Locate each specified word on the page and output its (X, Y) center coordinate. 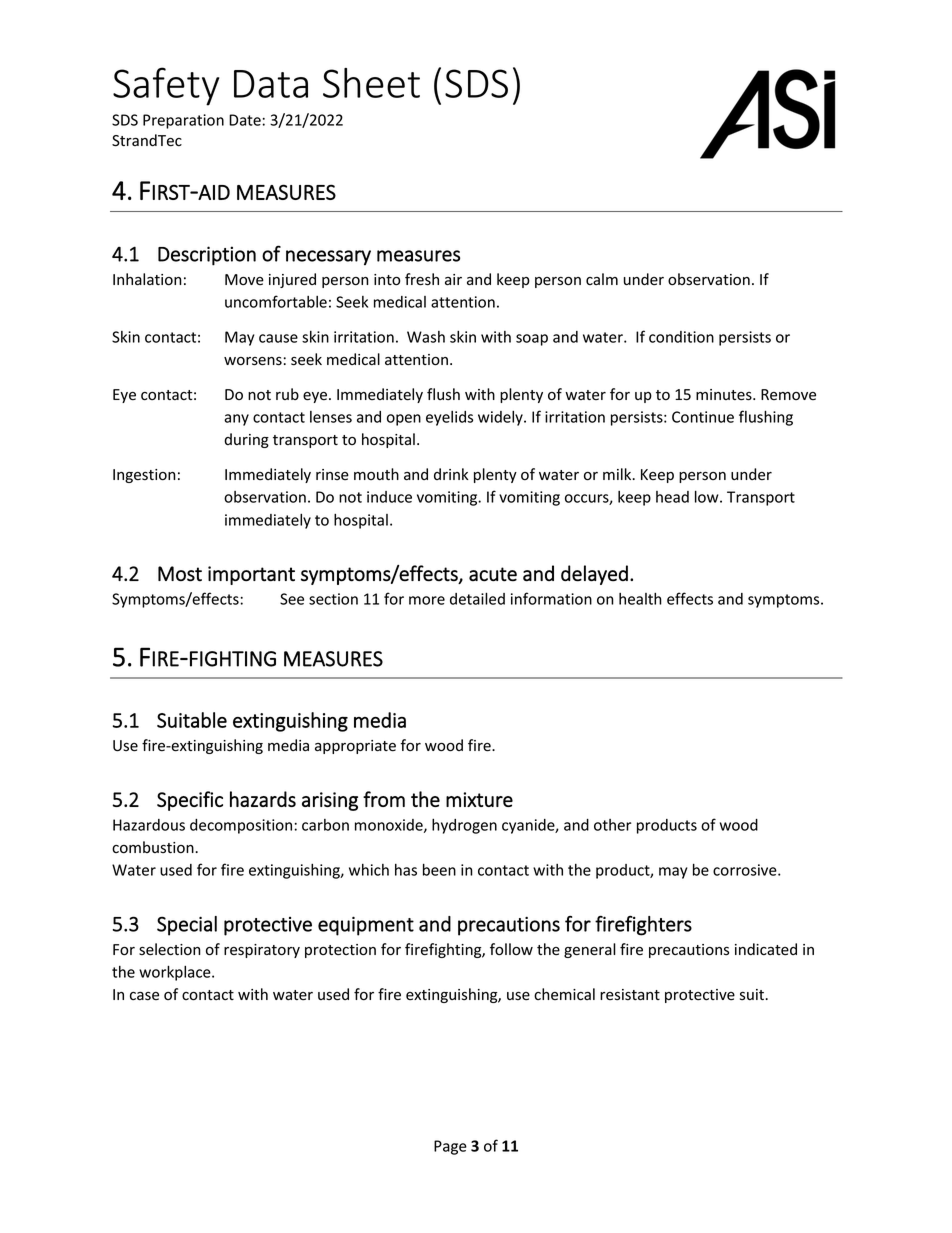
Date (245, 120)
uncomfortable (276, 301)
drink (451, 474)
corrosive (746, 870)
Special (187, 926)
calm (602, 279)
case (144, 996)
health (640, 599)
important (251, 575)
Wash (426, 337)
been (439, 869)
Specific (190, 801)
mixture (479, 799)
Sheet (371, 83)
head (672, 497)
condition (681, 337)
